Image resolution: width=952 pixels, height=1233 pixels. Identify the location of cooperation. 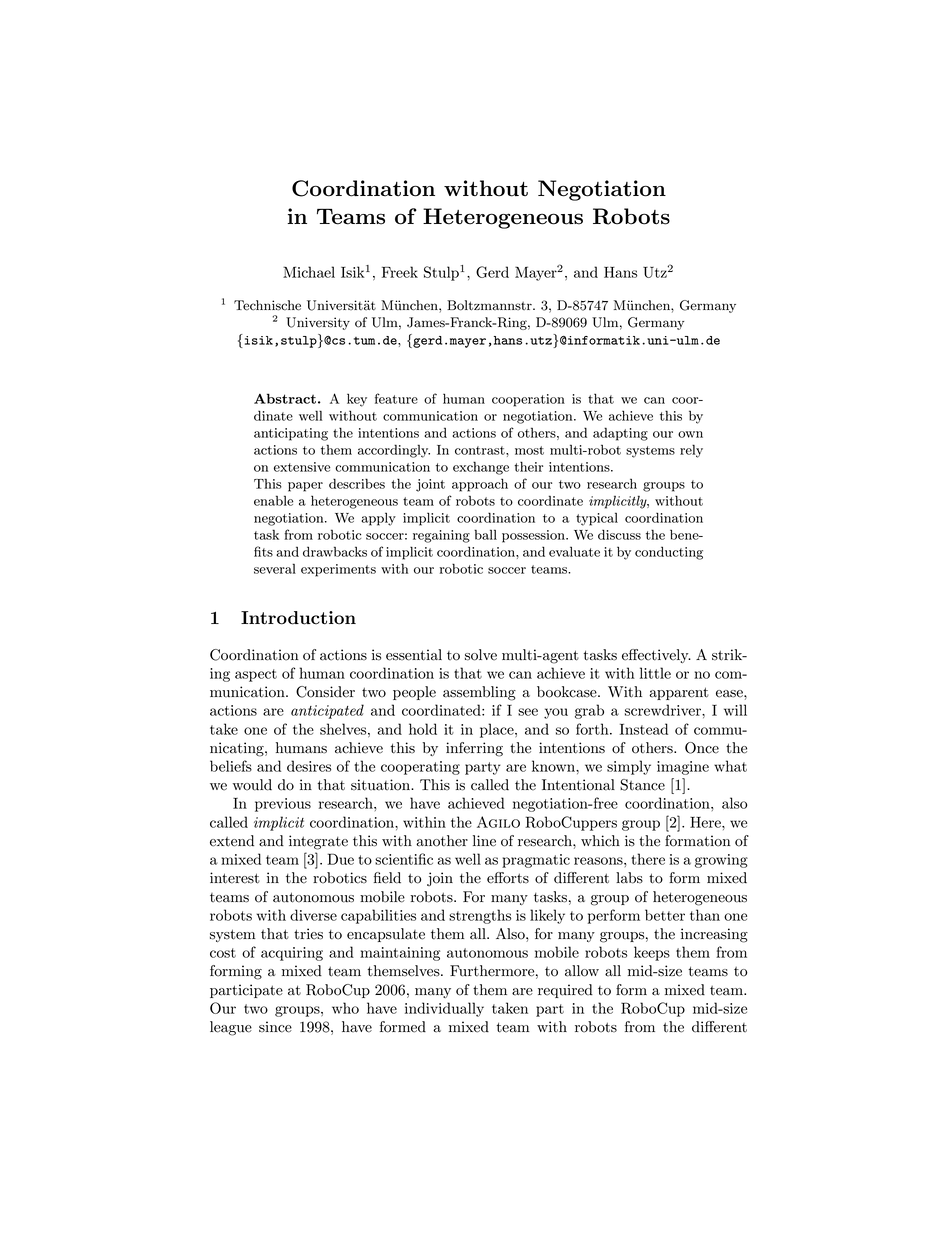
(528, 400).
